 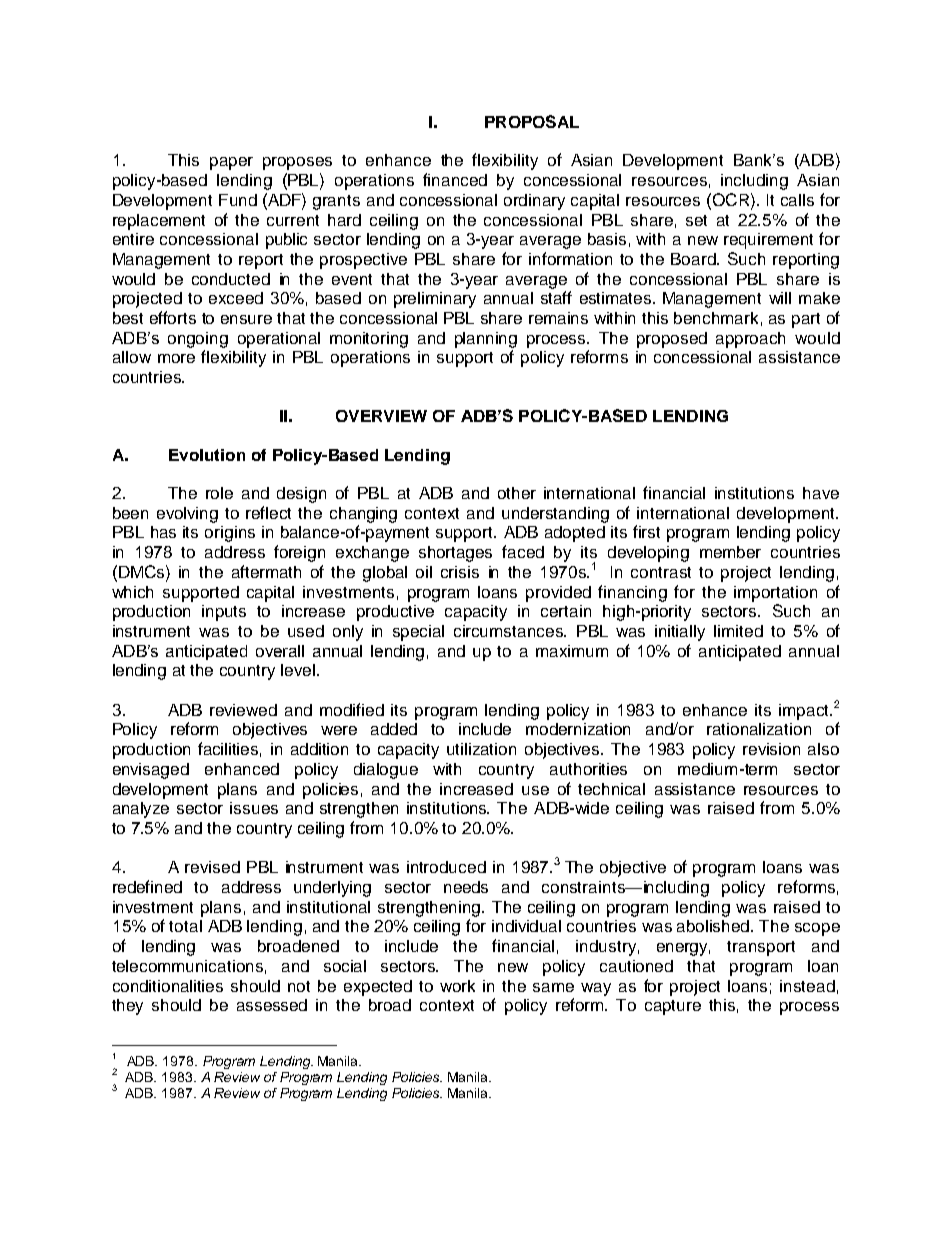 I want to click on Evolution, so click(x=207, y=455).
